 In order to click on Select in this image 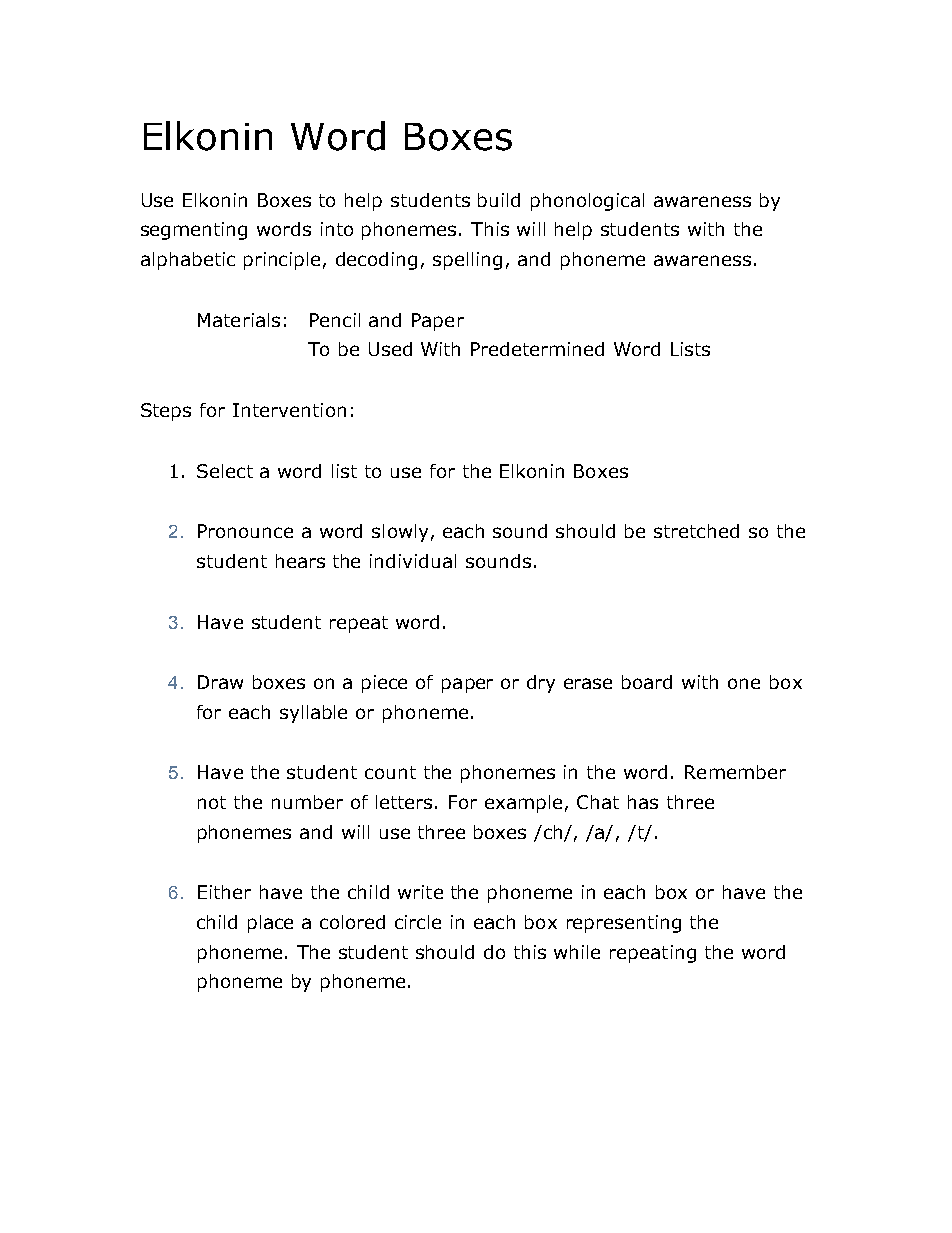, I will do `click(225, 471)`.
